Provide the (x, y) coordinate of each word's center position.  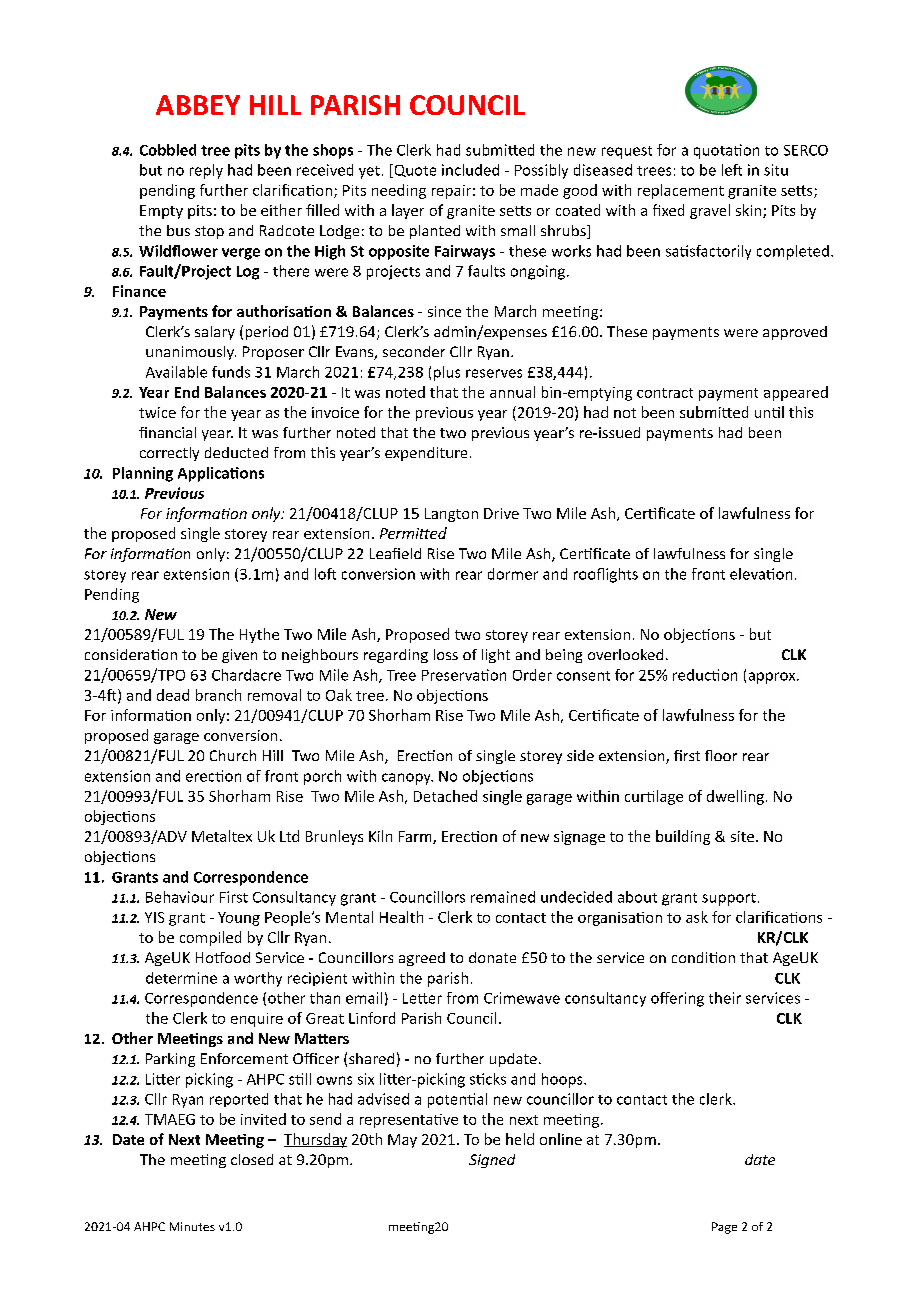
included (470, 170)
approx (773, 678)
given (239, 656)
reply (206, 171)
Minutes (192, 1226)
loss (446, 654)
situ (776, 170)
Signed (492, 1161)
